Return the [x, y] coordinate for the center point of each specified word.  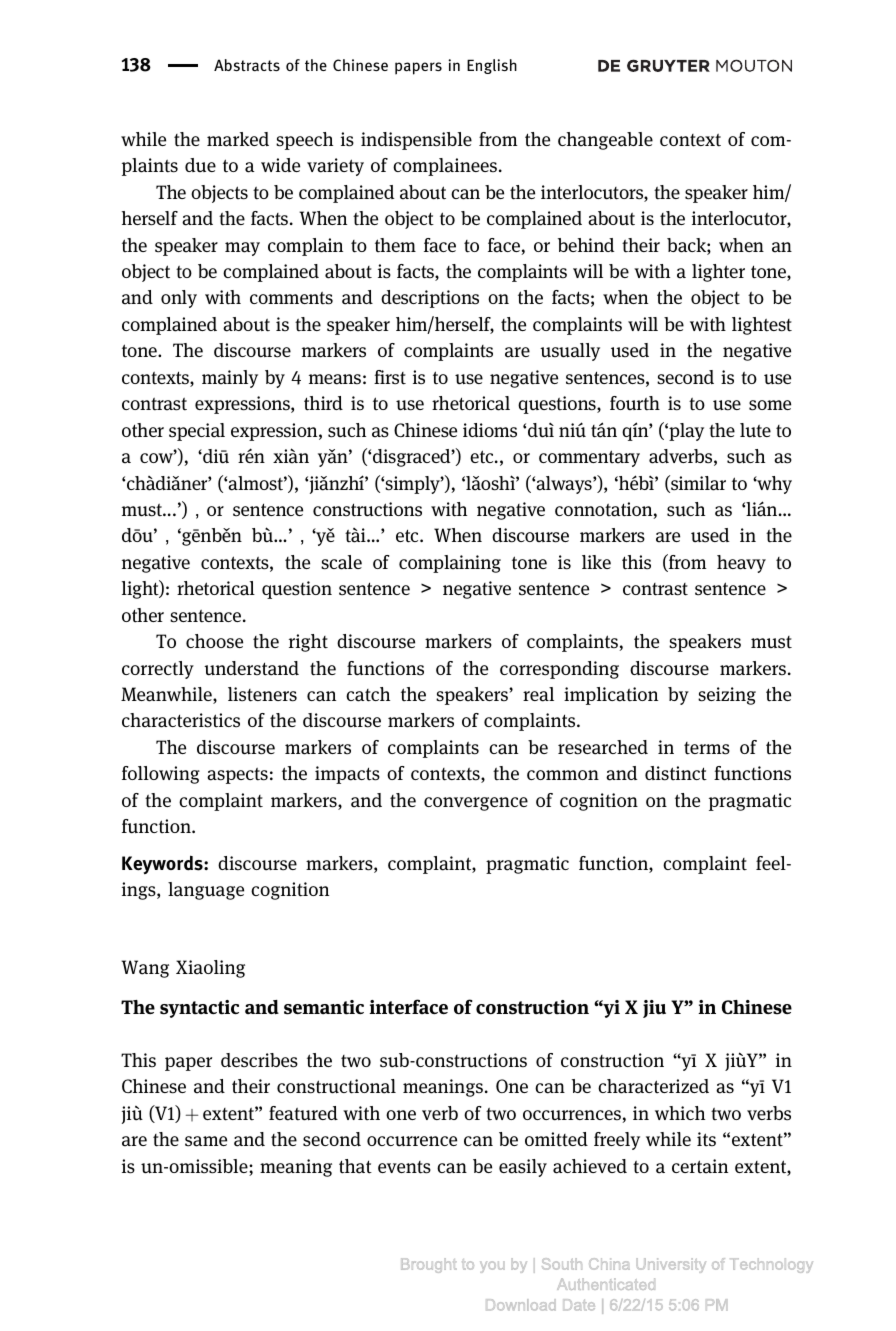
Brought [429, 1265]
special [197, 432]
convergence [476, 804]
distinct [676, 773]
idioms [490, 430]
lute [755, 430]
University [671, 1265]
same [206, 1141]
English [492, 66]
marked [238, 139]
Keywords [163, 864]
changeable [605, 141]
